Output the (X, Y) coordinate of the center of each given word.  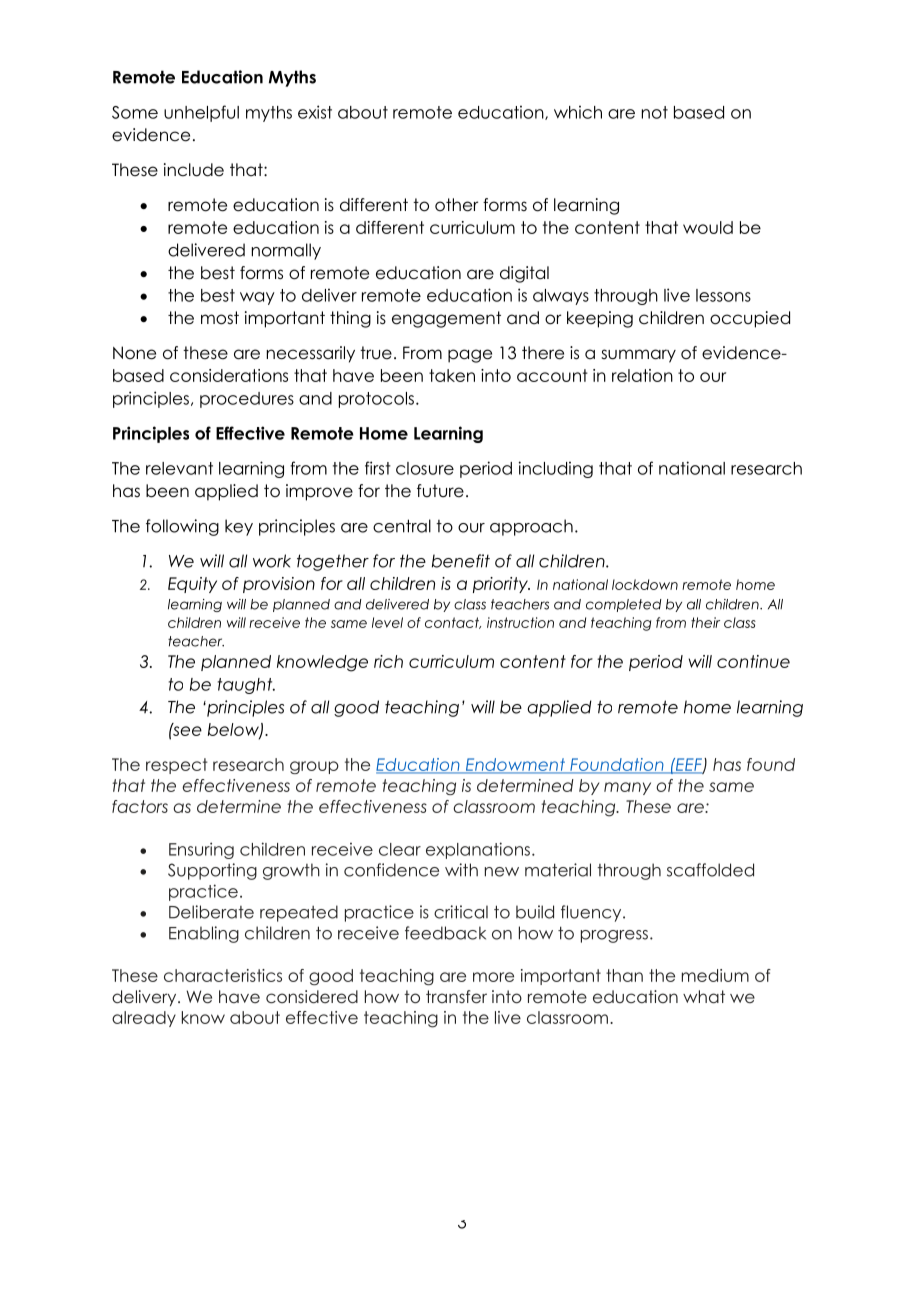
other (456, 205)
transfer (456, 996)
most (220, 318)
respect (177, 766)
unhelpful (201, 113)
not (655, 112)
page (470, 356)
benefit (461, 561)
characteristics (223, 975)
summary (638, 356)
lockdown (645, 584)
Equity (192, 585)
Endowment (515, 766)
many (627, 788)
